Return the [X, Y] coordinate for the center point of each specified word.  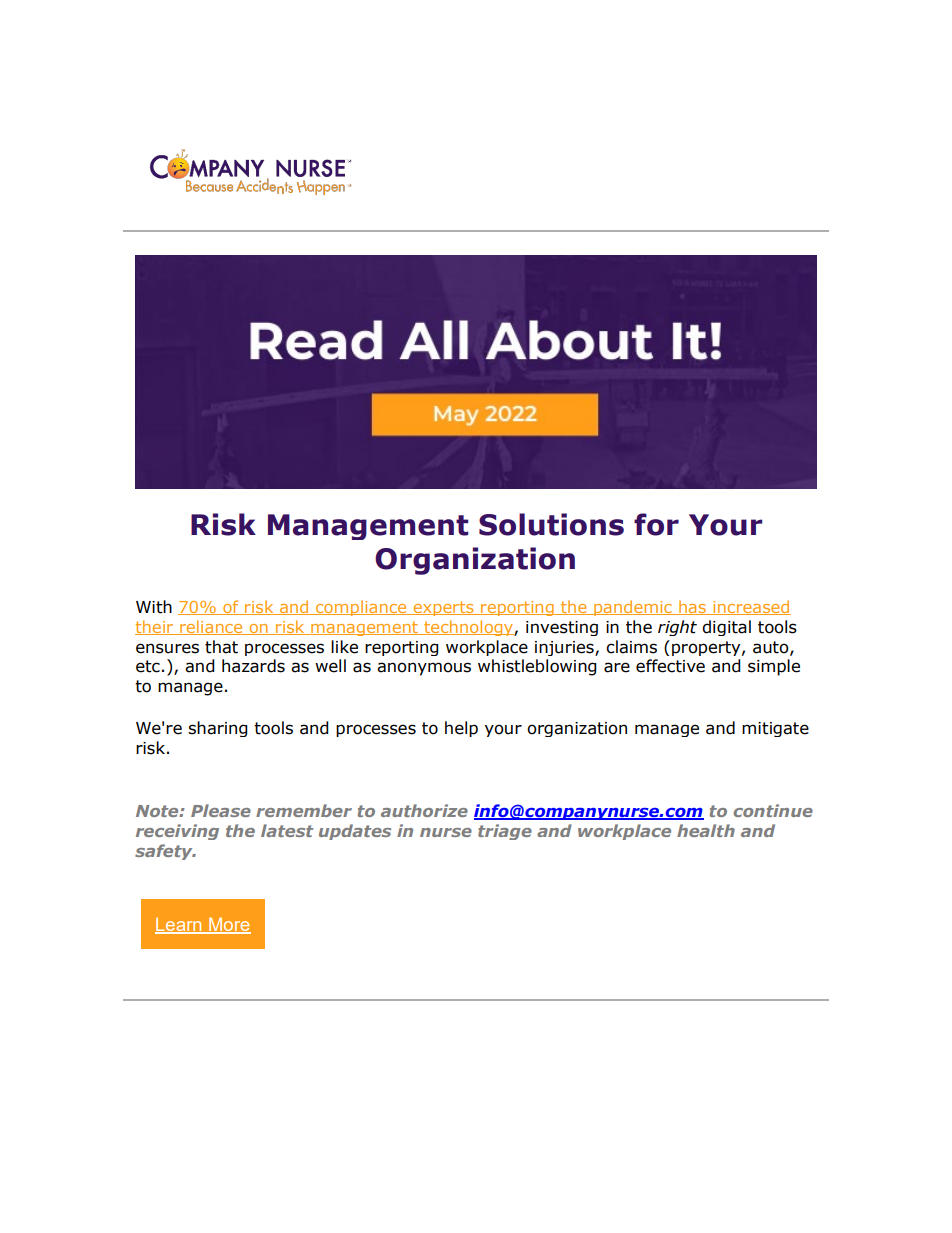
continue [773, 810]
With [154, 607]
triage [505, 832]
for [656, 524]
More [229, 925]
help [461, 729]
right [677, 628]
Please [221, 810]
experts [443, 608]
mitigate [775, 729]
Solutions [551, 524]
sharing [218, 729]
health [706, 830]
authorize [424, 810]
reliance [211, 627]
